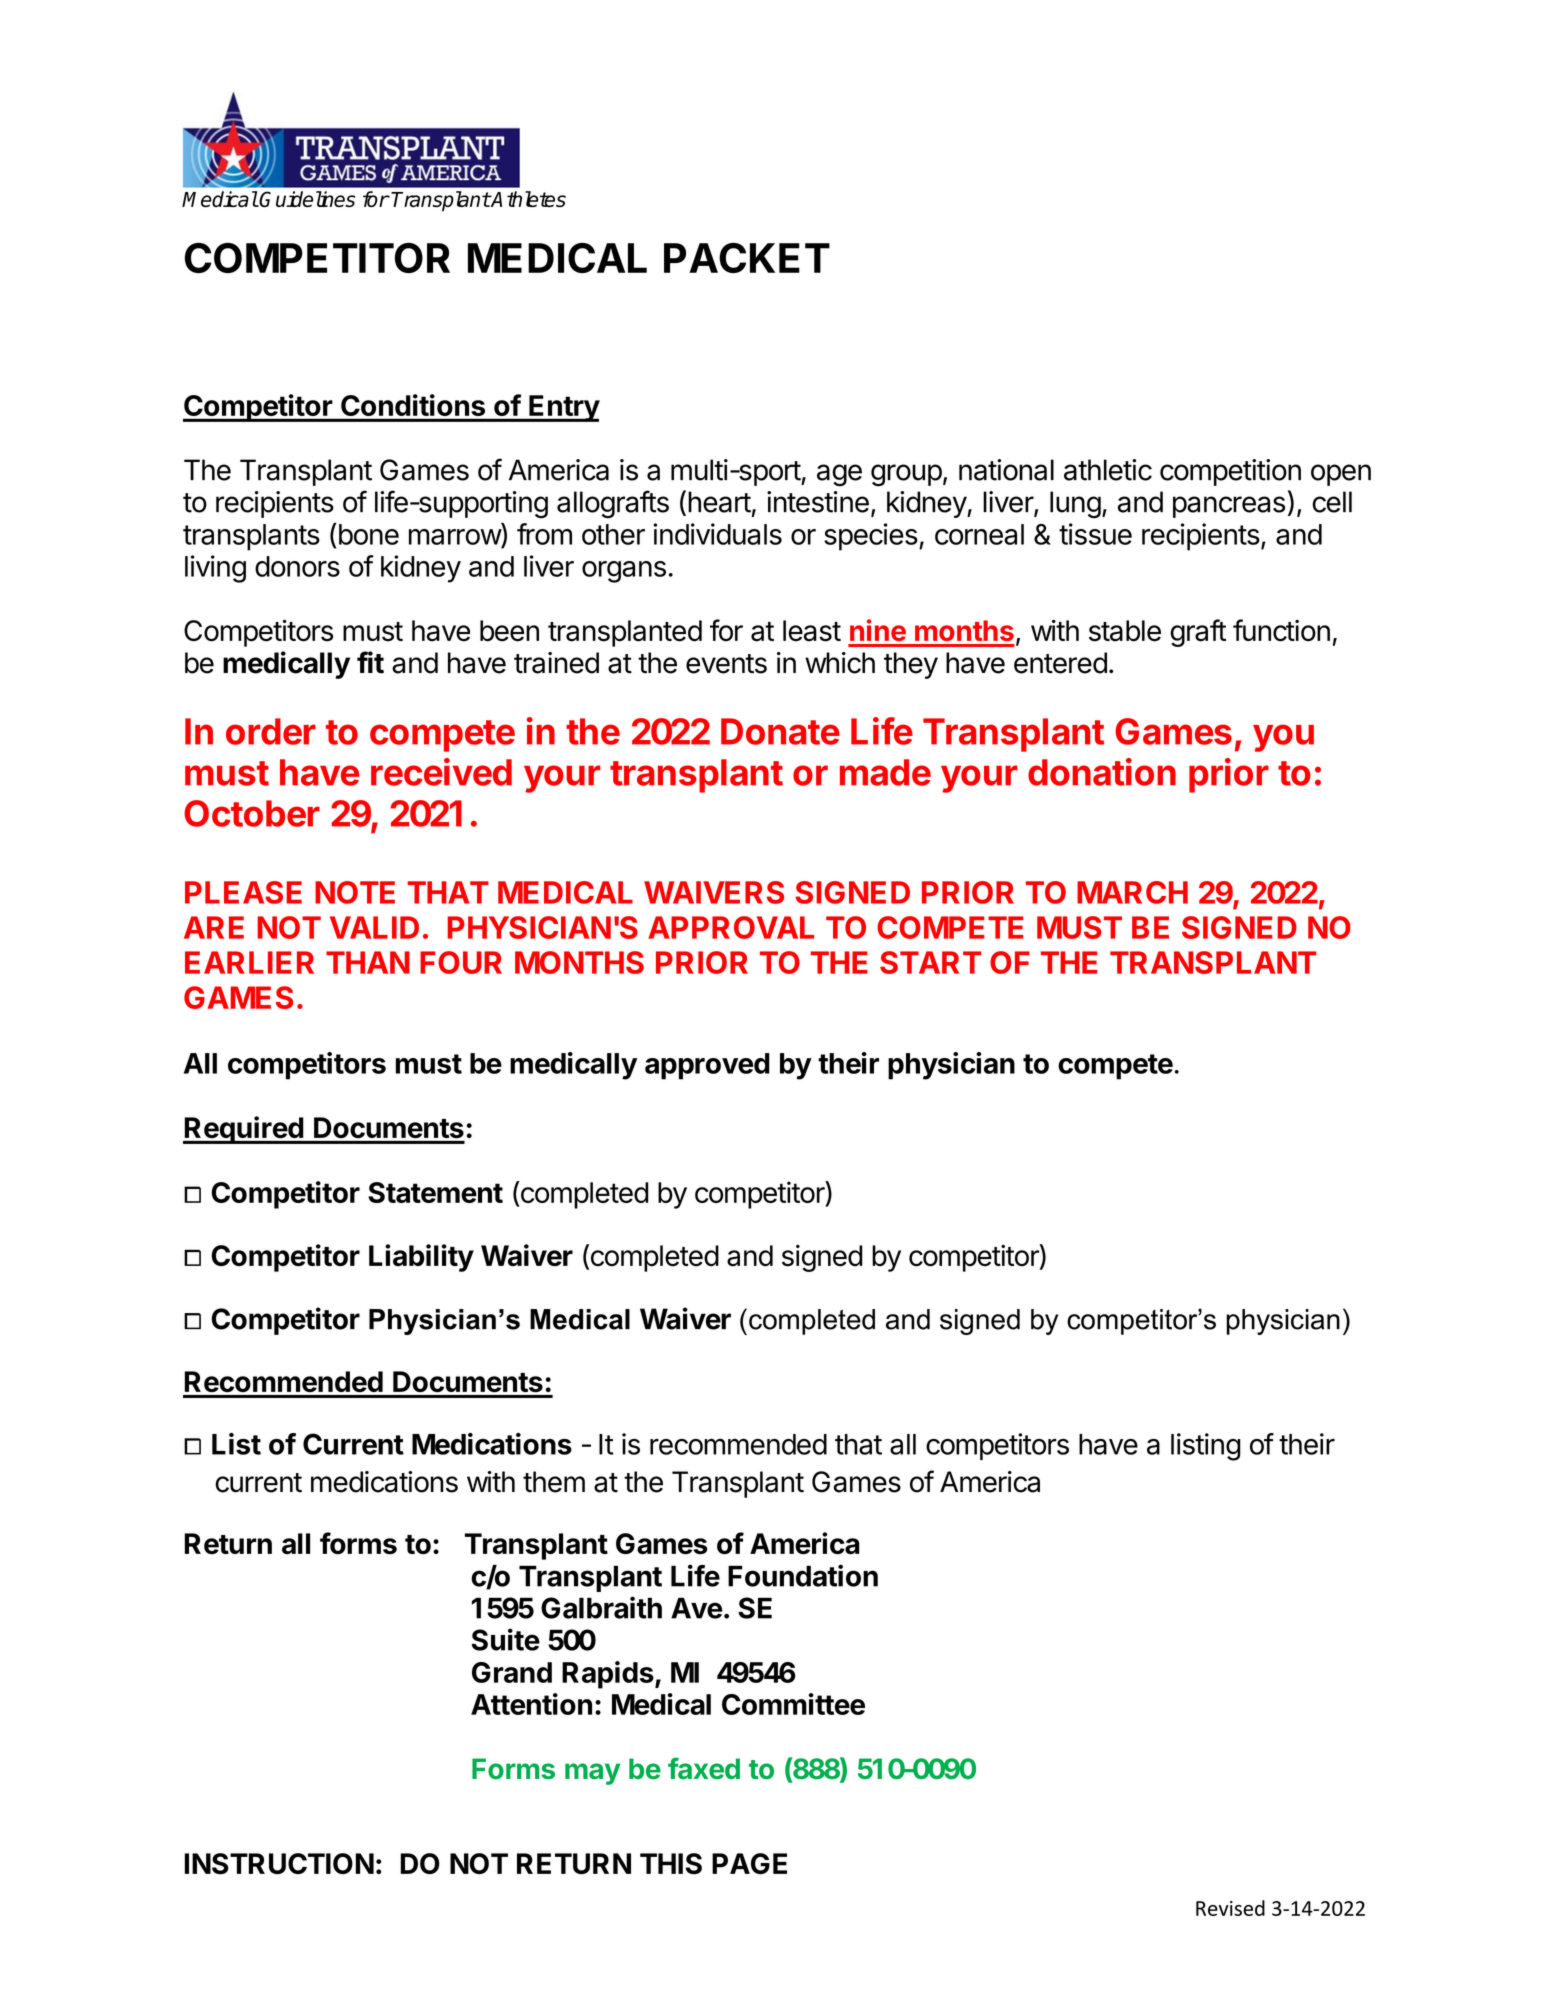 The width and height of the page is (1555, 2013). I want to click on INSTRUCTION, so click(279, 1864).
